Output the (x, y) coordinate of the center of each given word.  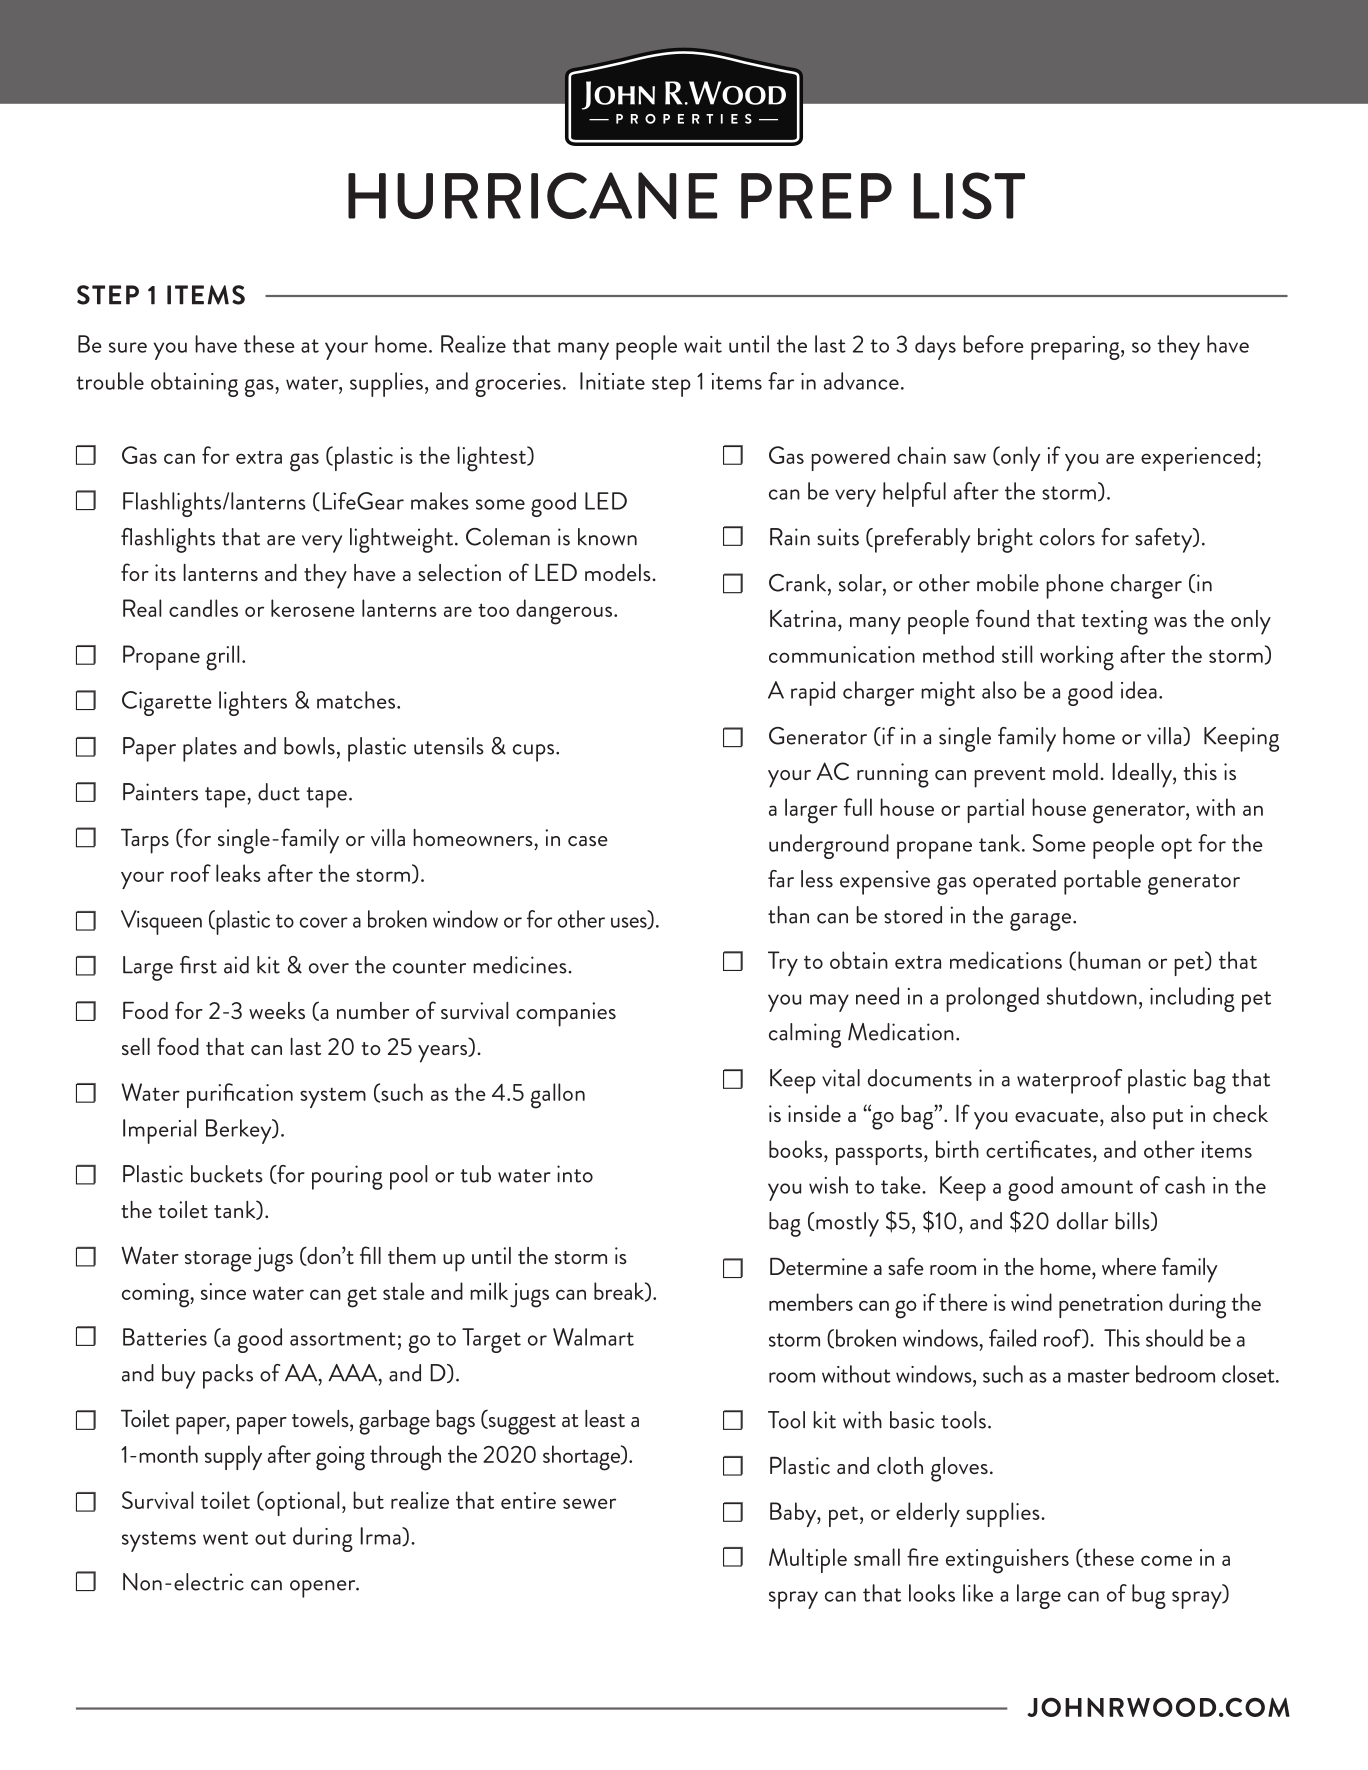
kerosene (313, 608)
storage (218, 1261)
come (1166, 1560)
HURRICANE (532, 195)
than (788, 915)
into (575, 1174)
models (619, 572)
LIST (969, 195)
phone (1075, 586)
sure (128, 347)
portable (1102, 882)
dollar (1082, 1221)
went (225, 1538)
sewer (589, 1503)
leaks (238, 873)
